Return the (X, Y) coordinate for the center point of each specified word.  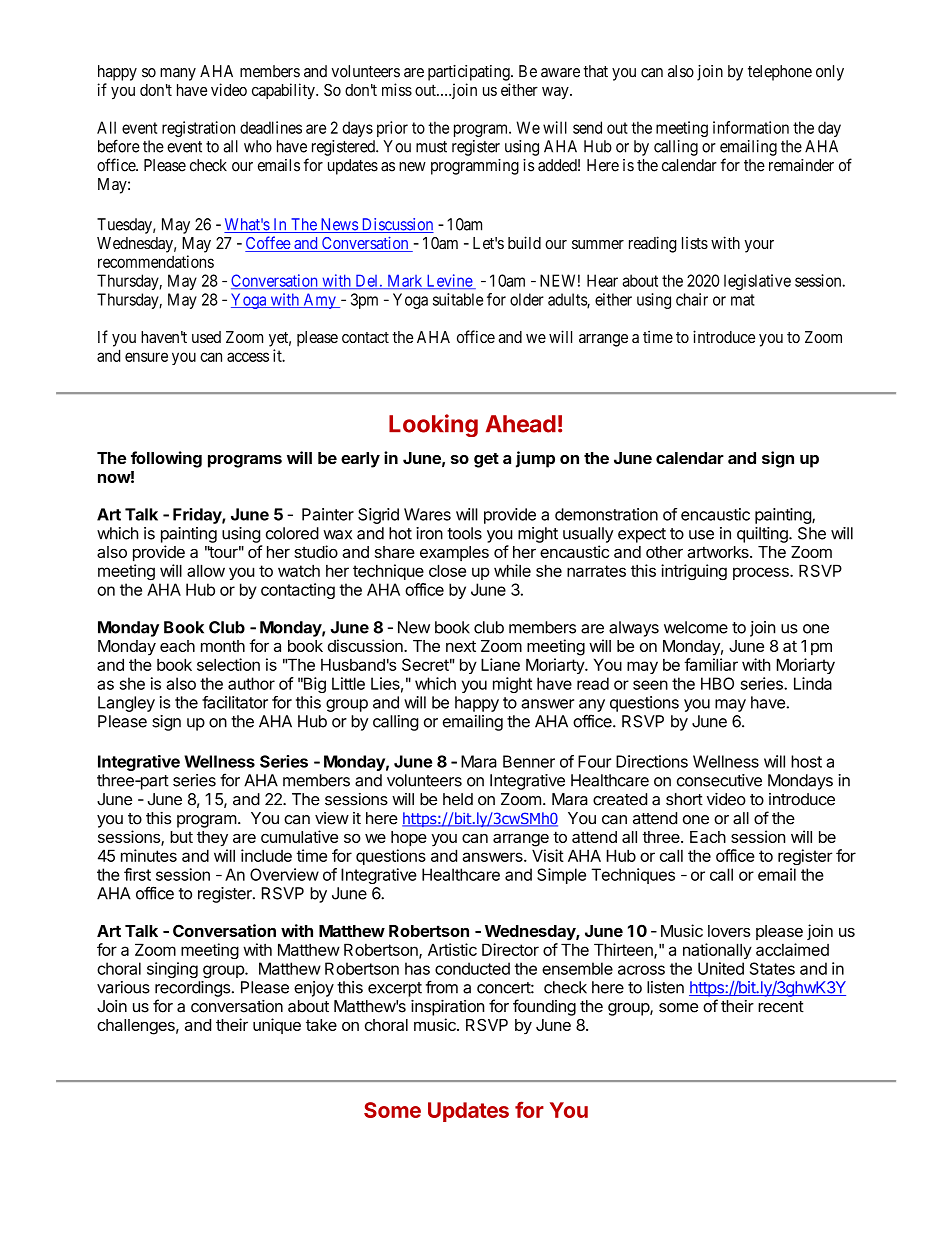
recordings (192, 989)
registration (198, 129)
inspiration (447, 1008)
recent (781, 1007)
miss (397, 89)
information (751, 127)
